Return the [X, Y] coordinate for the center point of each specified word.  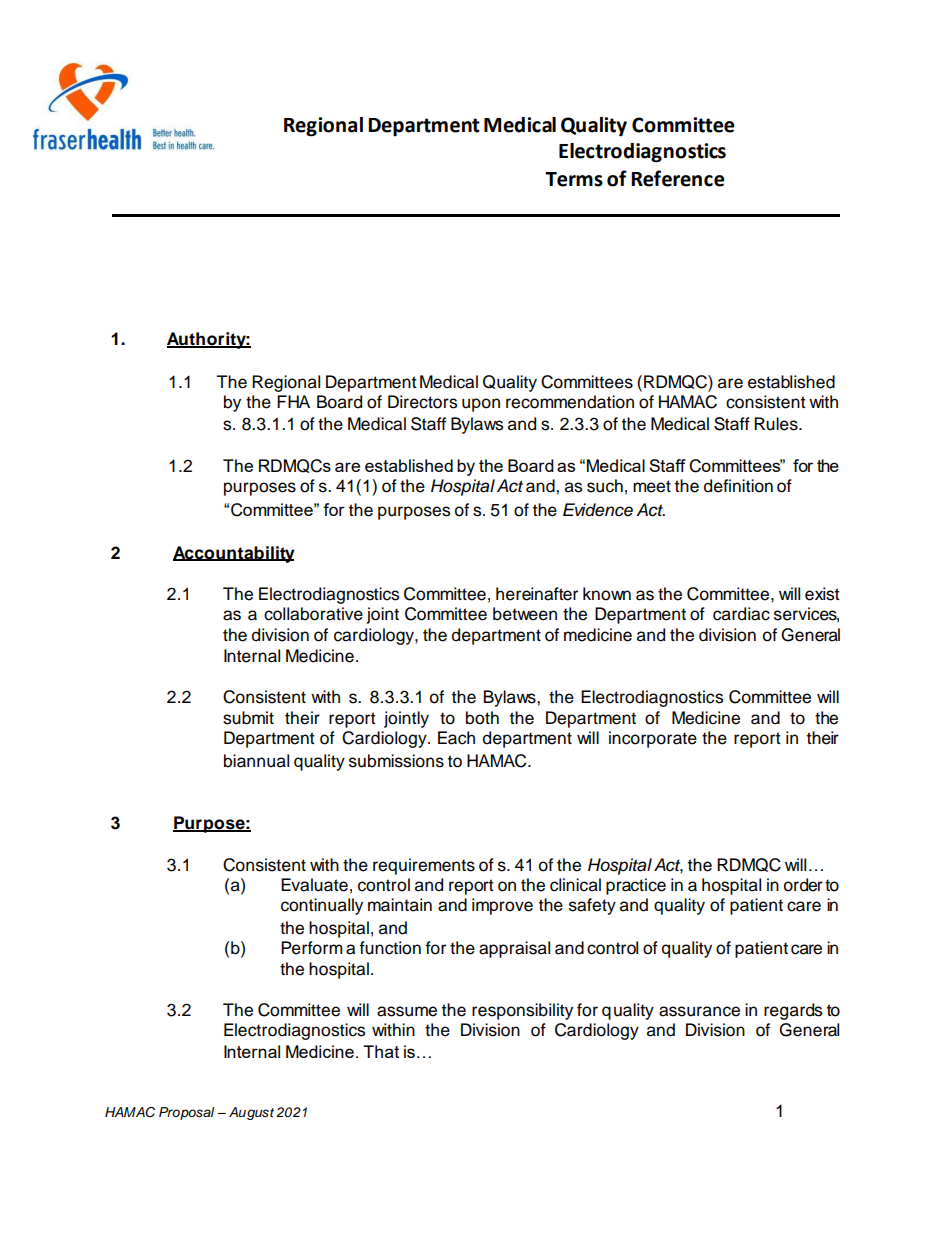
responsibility [522, 1011]
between [525, 614]
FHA [293, 401]
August [251, 1113]
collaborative [313, 614]
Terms [574, 179]
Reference [677, 178]
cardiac [741, 614]
